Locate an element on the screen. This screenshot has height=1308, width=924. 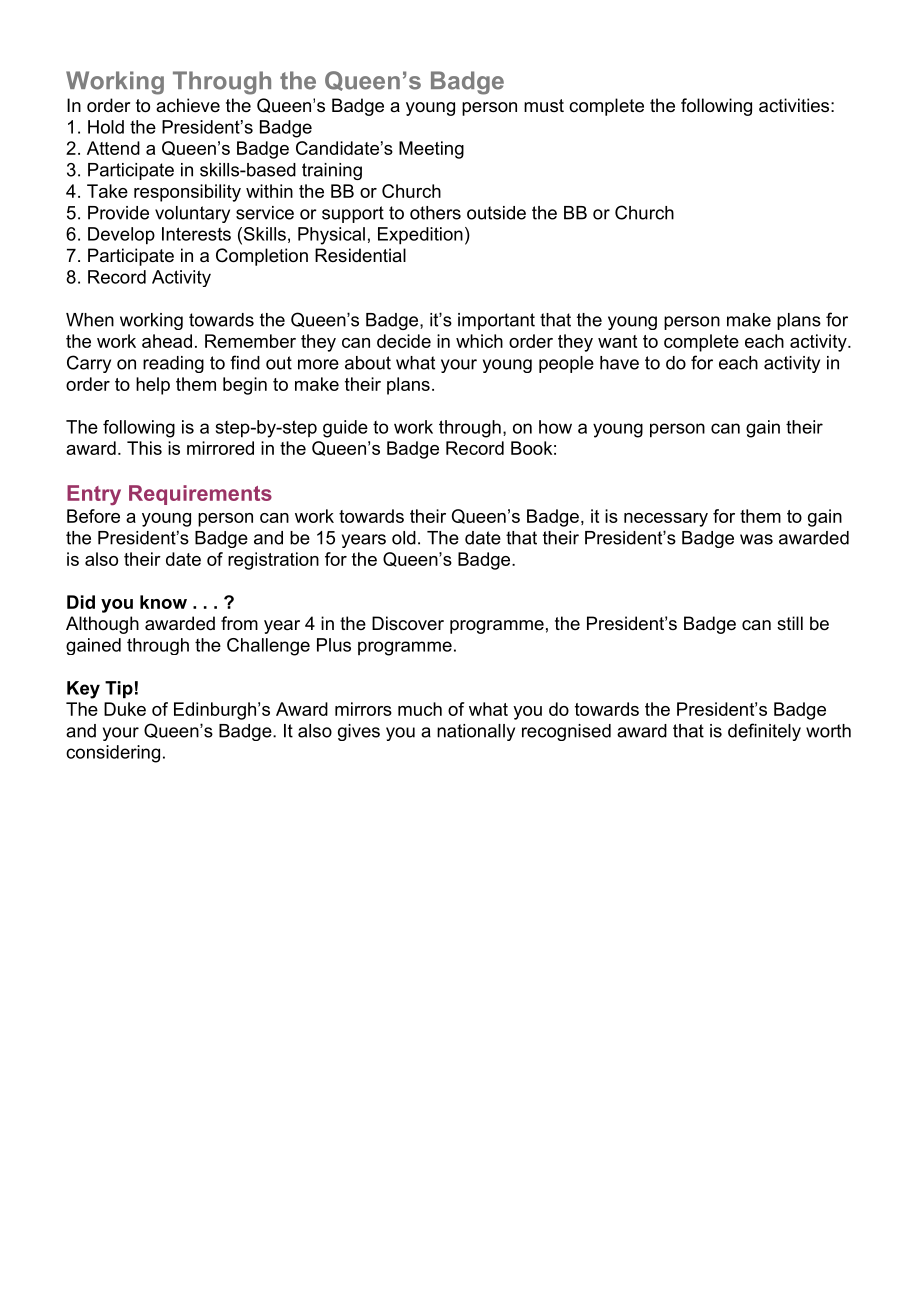
achieve is located at coordinates (188, 105).
